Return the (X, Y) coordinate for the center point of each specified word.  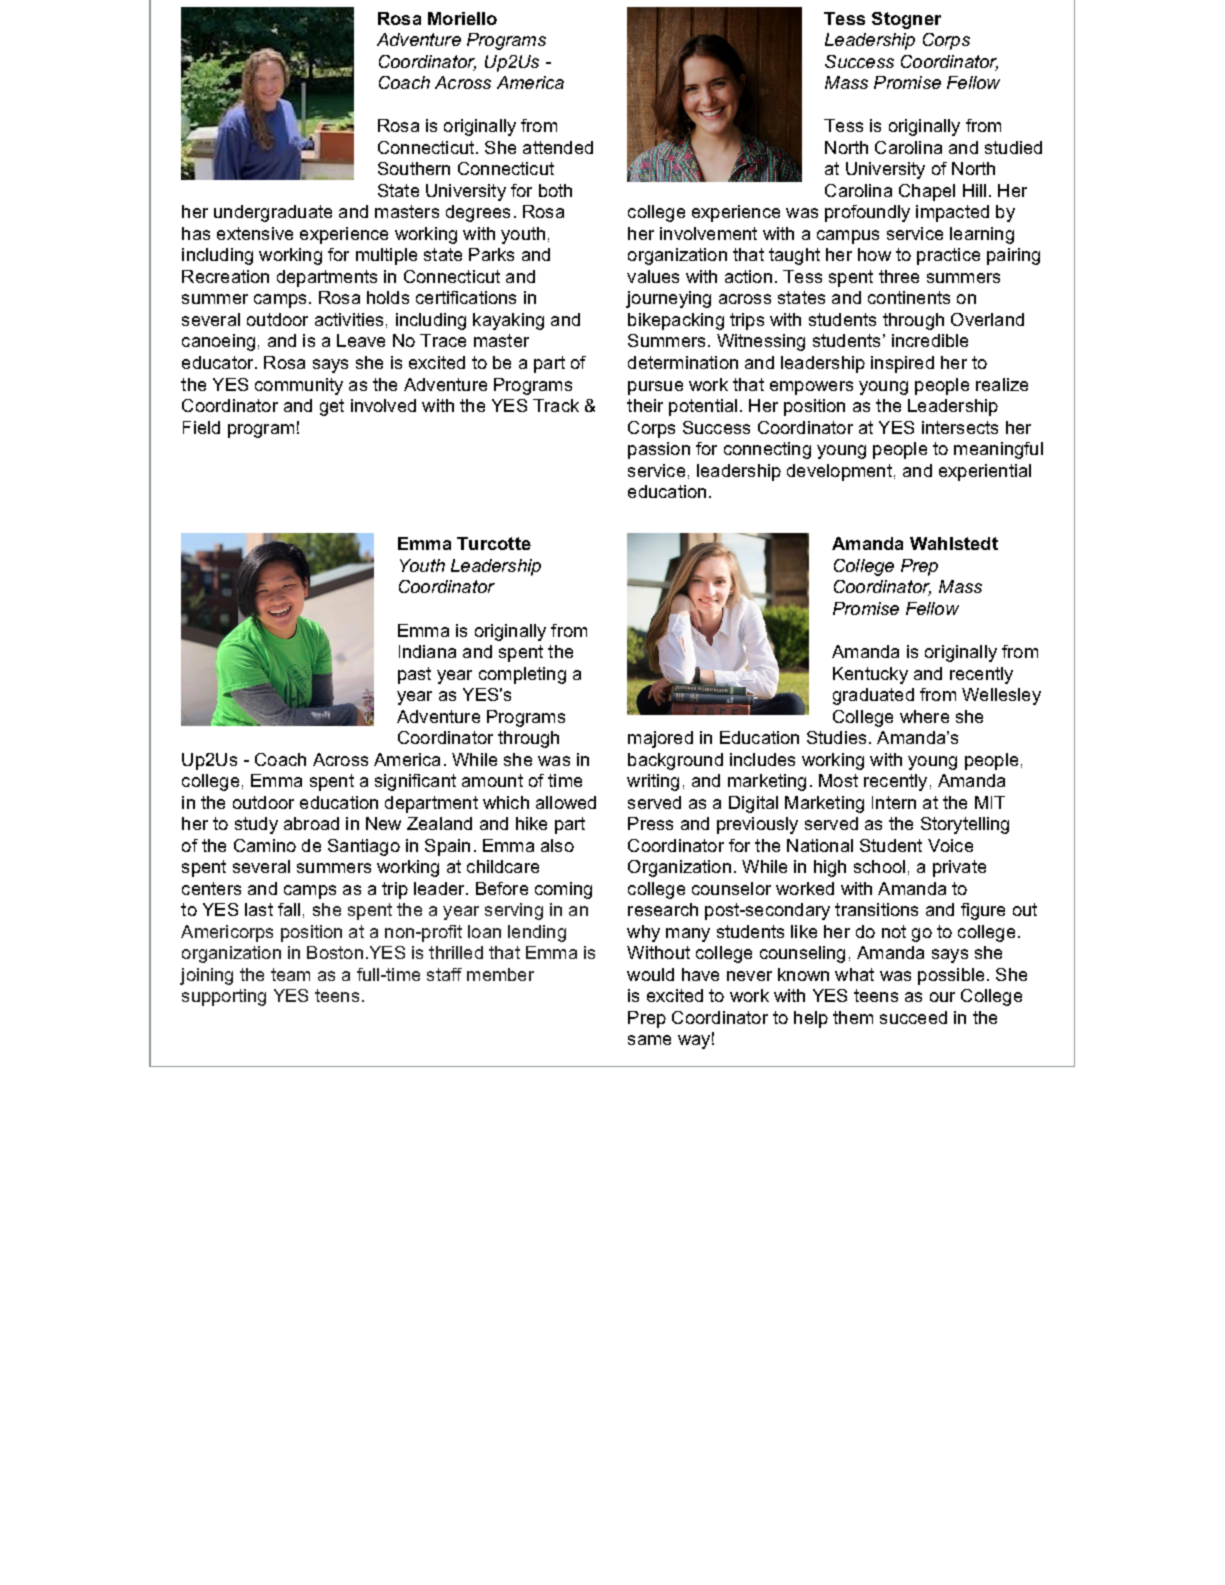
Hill (974, 190)
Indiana (427, 651)
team (290, 974)
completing (522, 675)
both (555, 190)
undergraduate (273, 213)
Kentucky (870, 675)
